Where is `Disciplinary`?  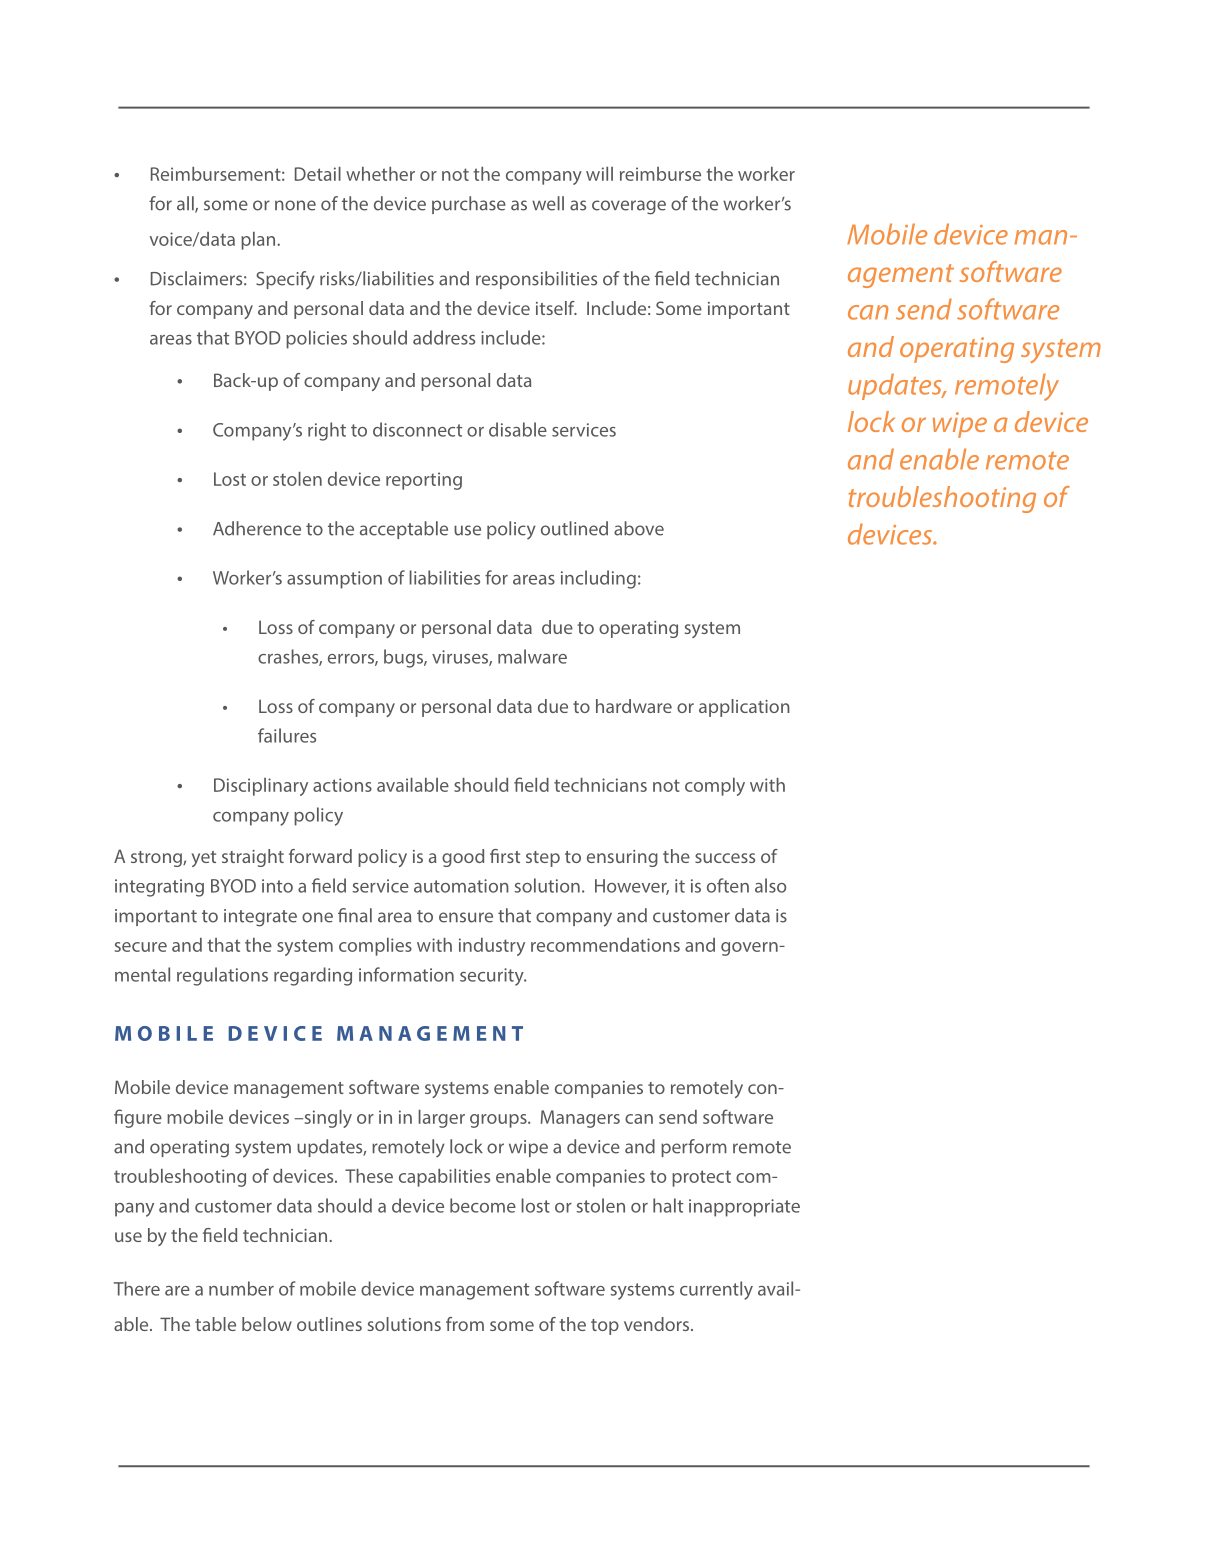 Disciplinary is located at coordinates (261, 787).
